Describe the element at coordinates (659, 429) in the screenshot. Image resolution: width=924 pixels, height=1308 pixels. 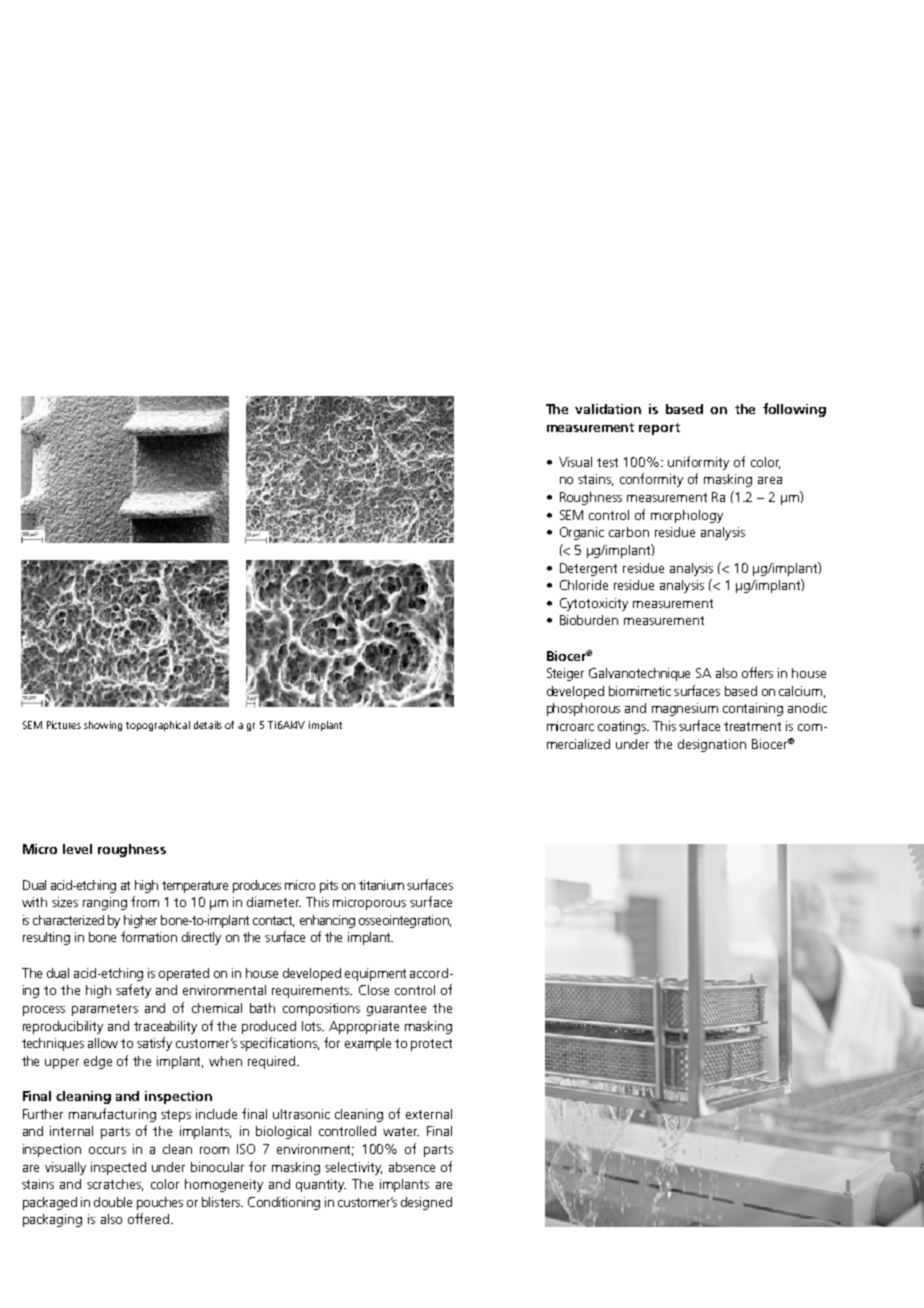
I see `report` at that location.
